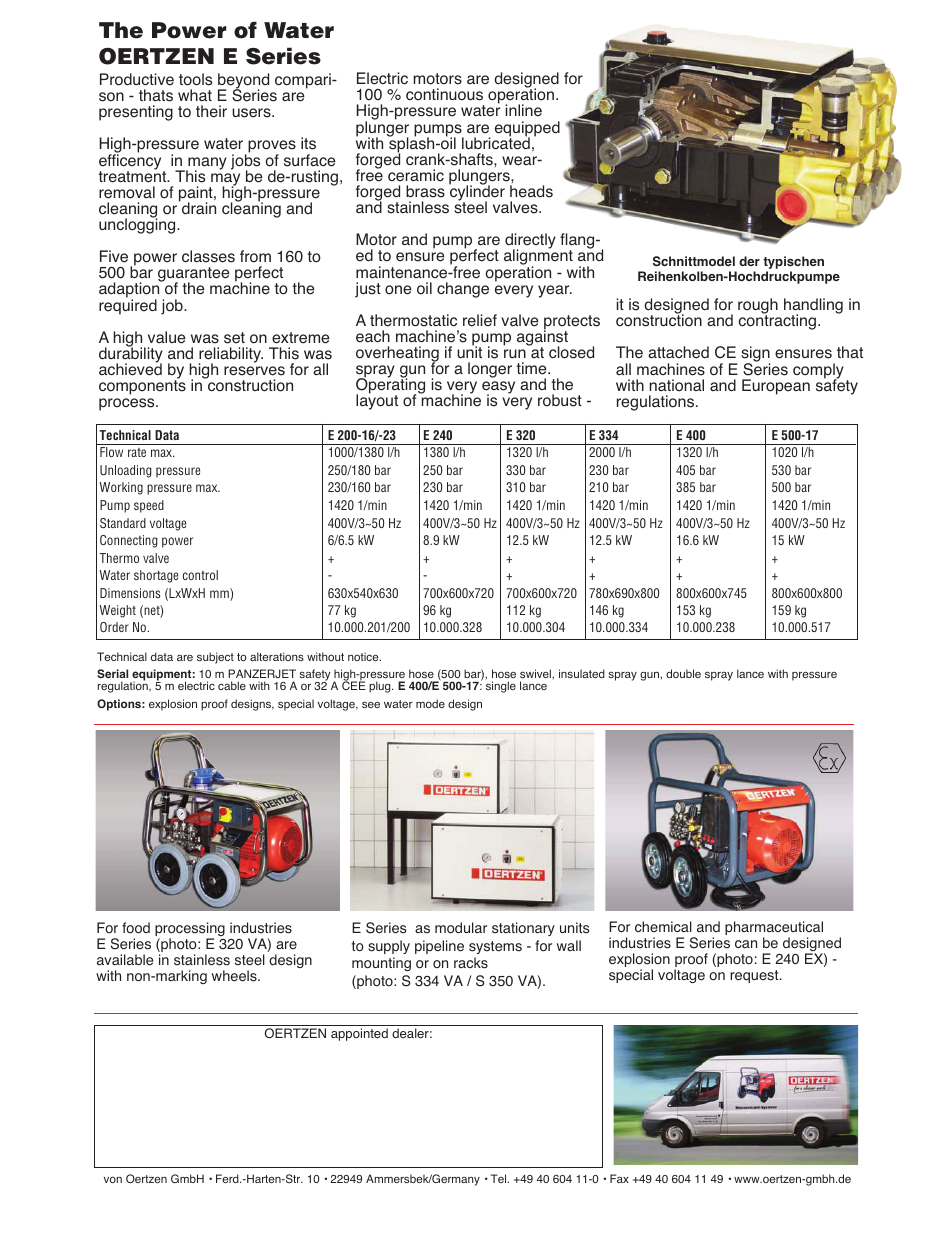 The height and width of the screenshot is (1233, 952). Describe the element at coordinates (501, 687) in the screenshot. I see `single` at that location.
